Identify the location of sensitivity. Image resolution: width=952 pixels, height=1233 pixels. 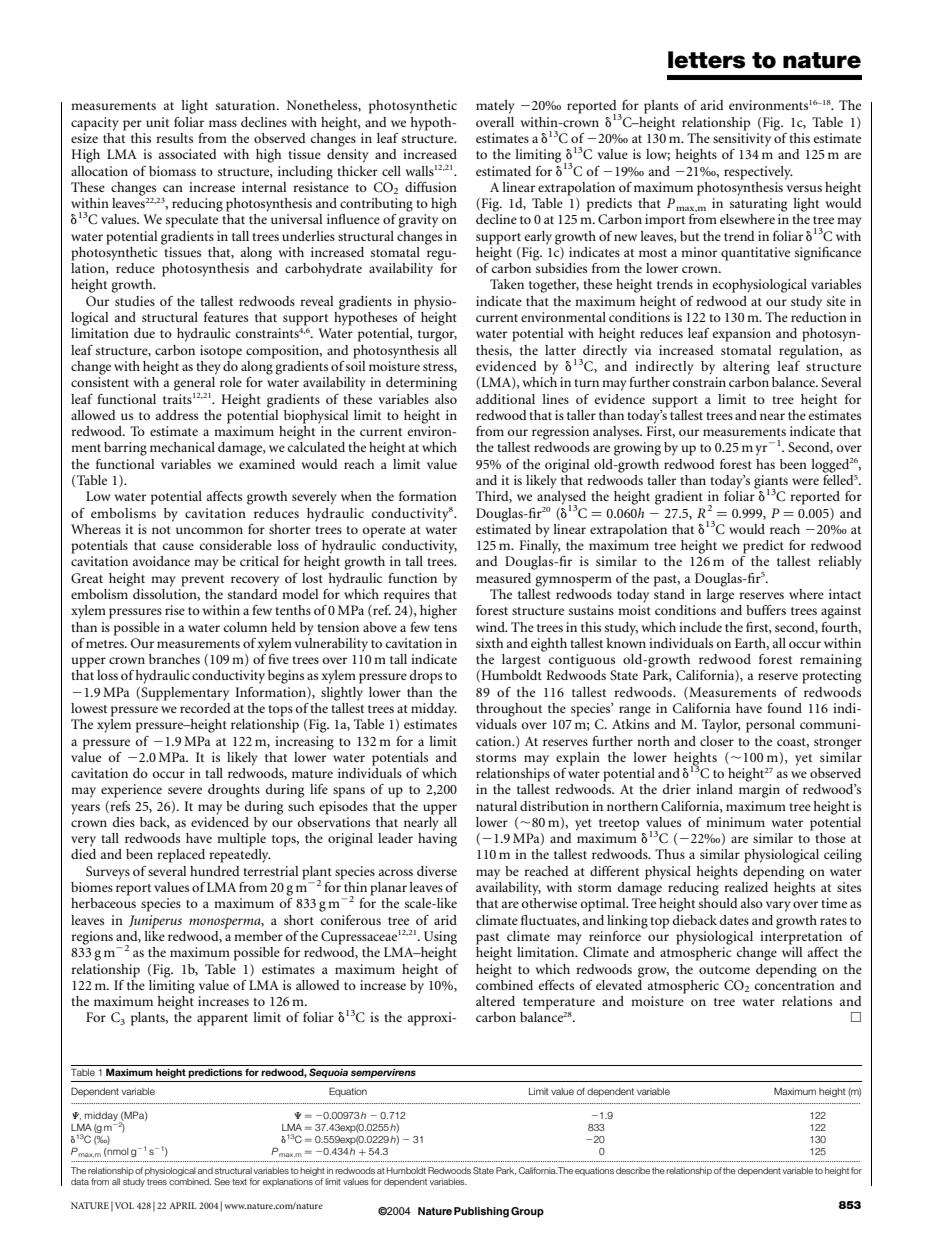
(742, 140).
